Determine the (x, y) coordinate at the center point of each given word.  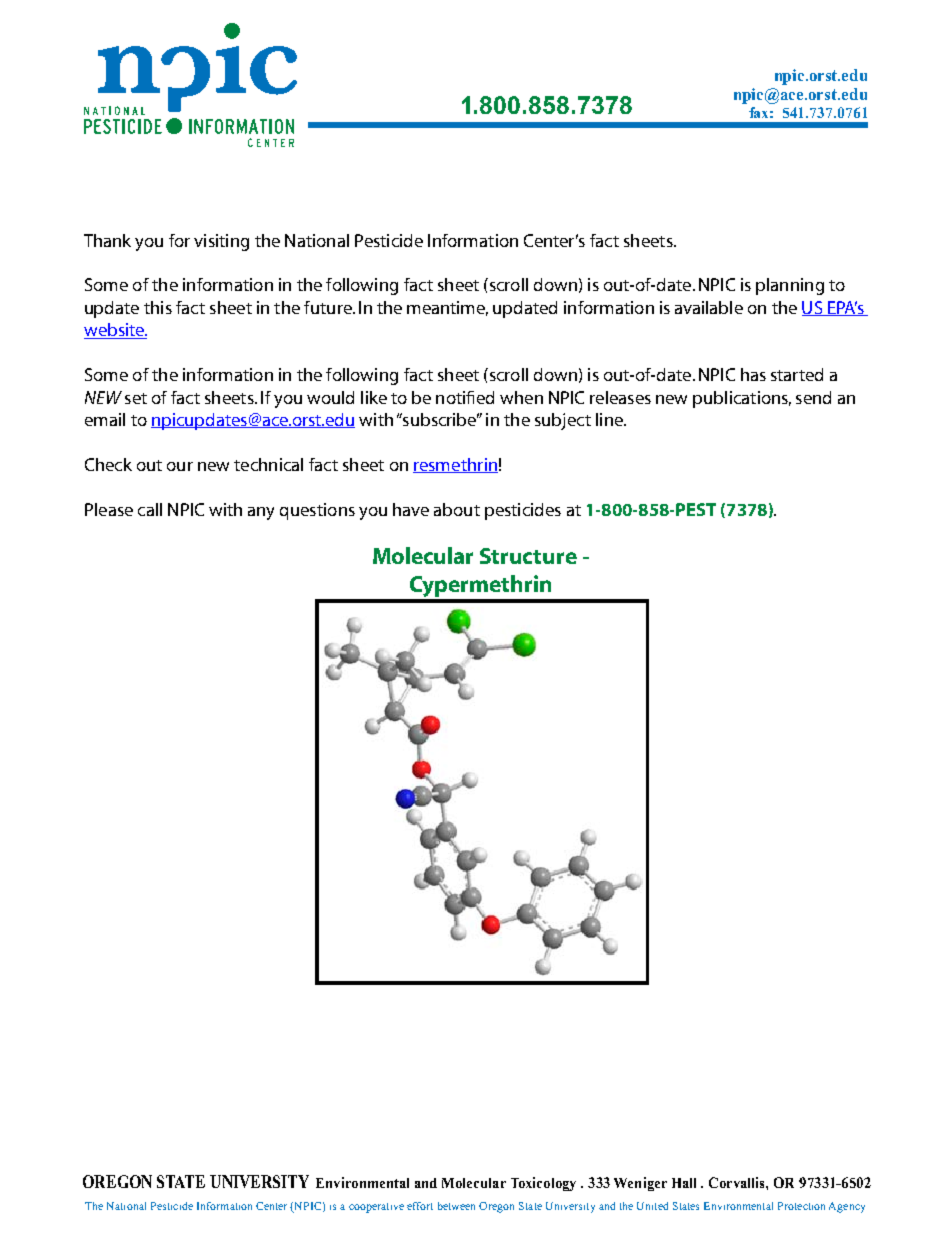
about (457, 509)
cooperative (376, 1208)
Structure (528, 556)
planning (790, 286)
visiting (221, 242)
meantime (447, 308)
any (261, 513)
